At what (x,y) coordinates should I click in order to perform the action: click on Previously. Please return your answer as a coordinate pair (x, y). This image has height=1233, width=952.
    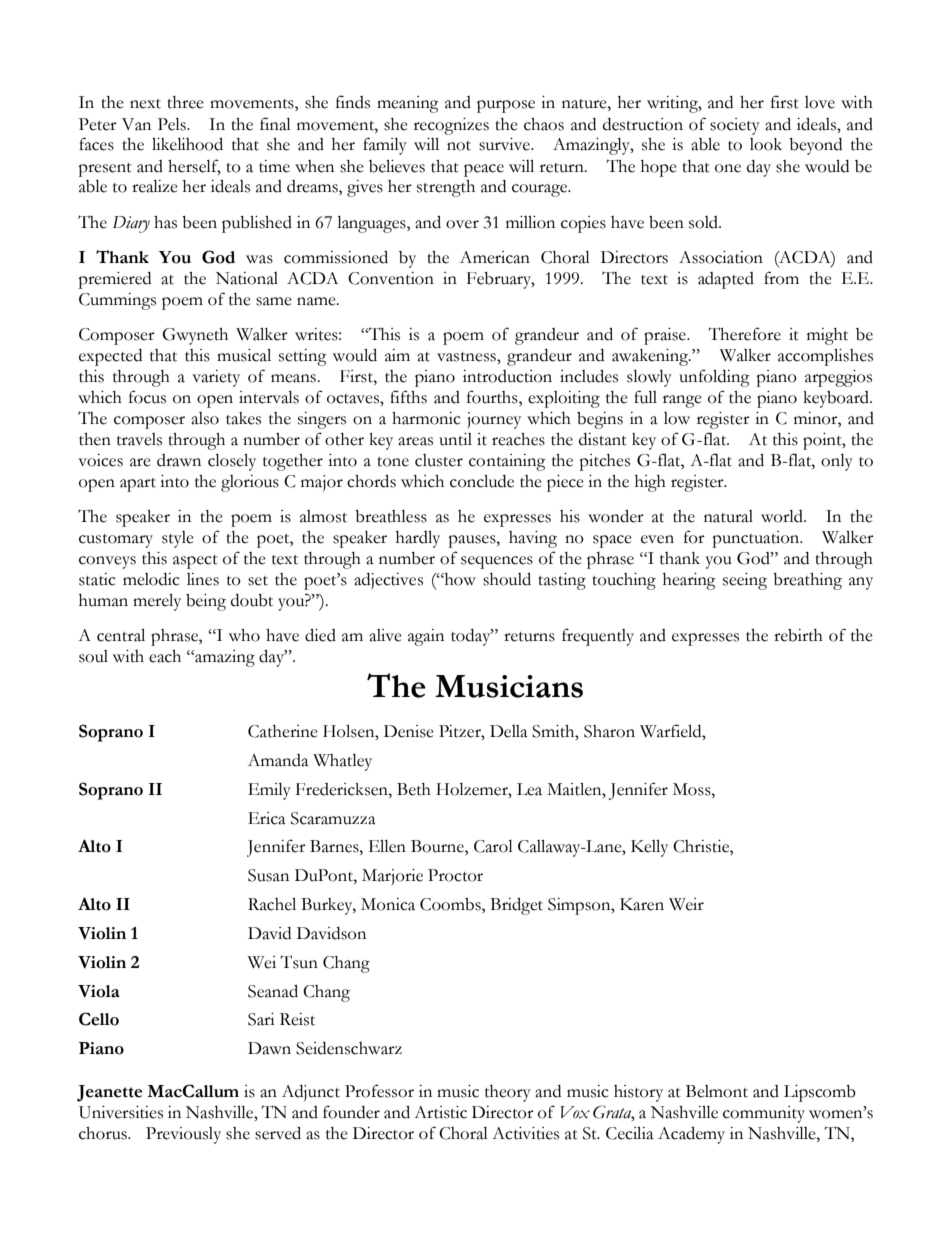
    Looking at the image, I should click on (183, 1135).
